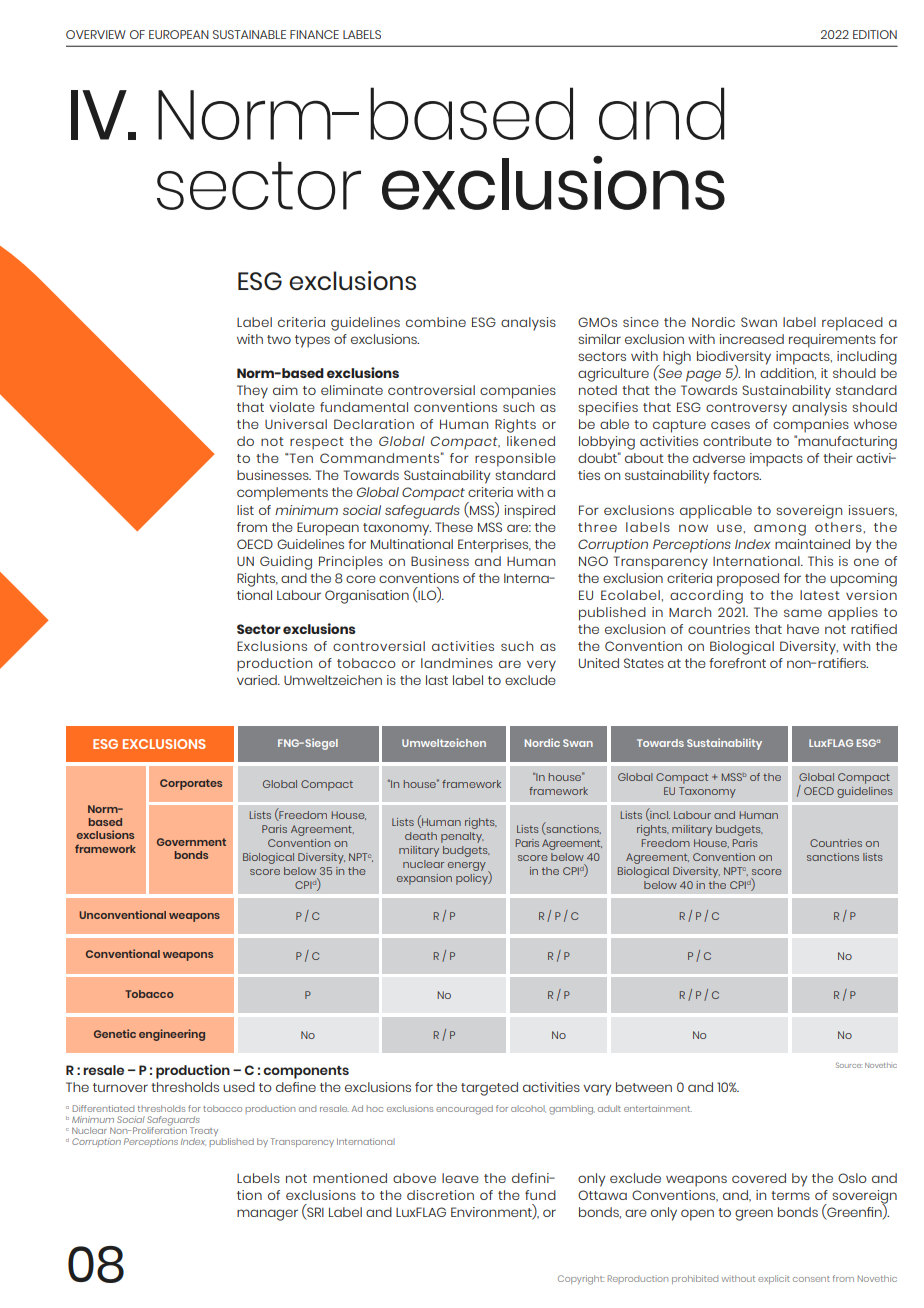  I want to click on manager, so click(267, 1215).
